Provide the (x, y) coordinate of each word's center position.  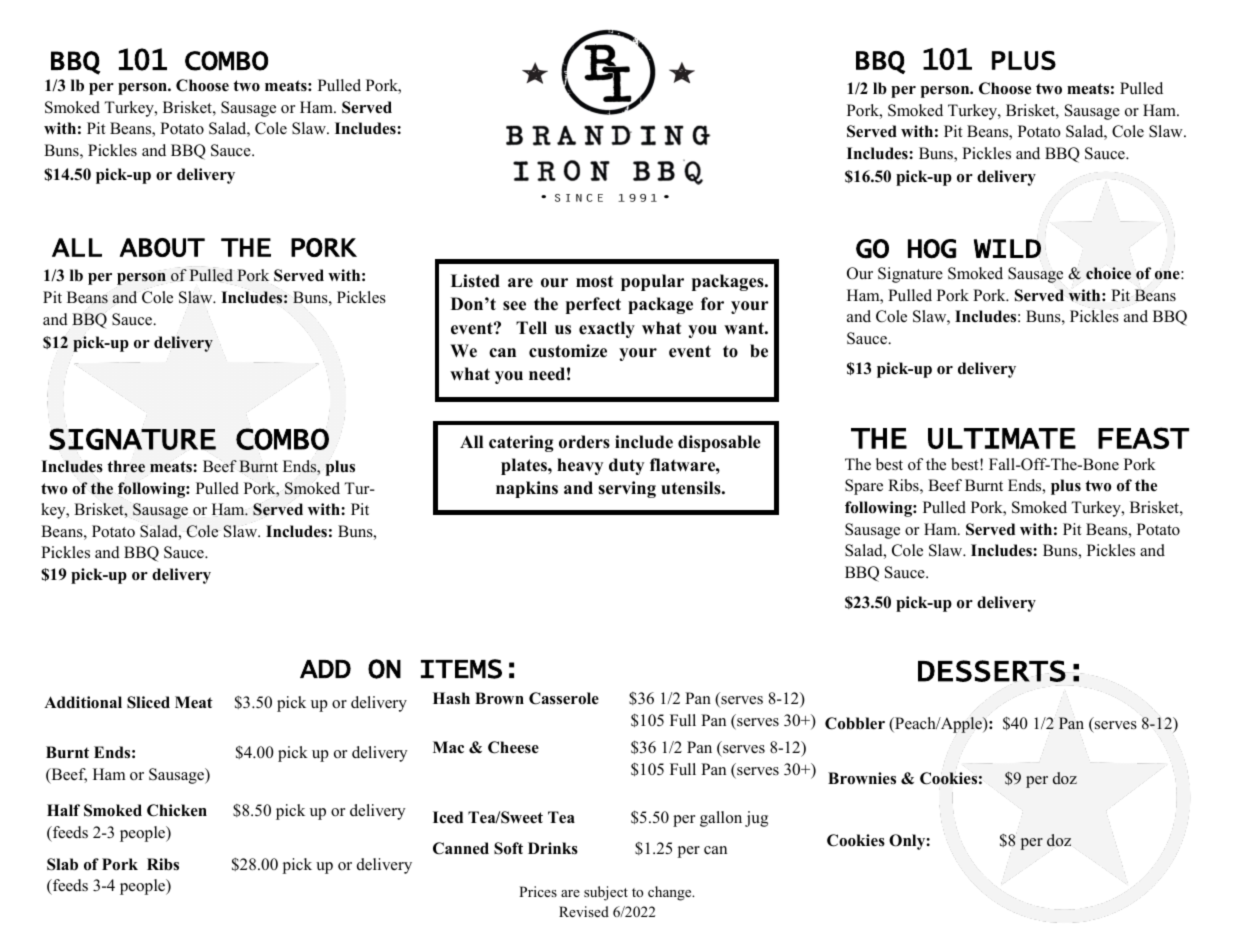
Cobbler (855, 723)
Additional (83, 702)
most (594, 282)
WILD (1007, 248)
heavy (580, 466)
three (126, 466)
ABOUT (162, 247)
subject (606, 893)
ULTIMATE (1002, 438)
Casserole (564, 698)
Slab (62, 864)
